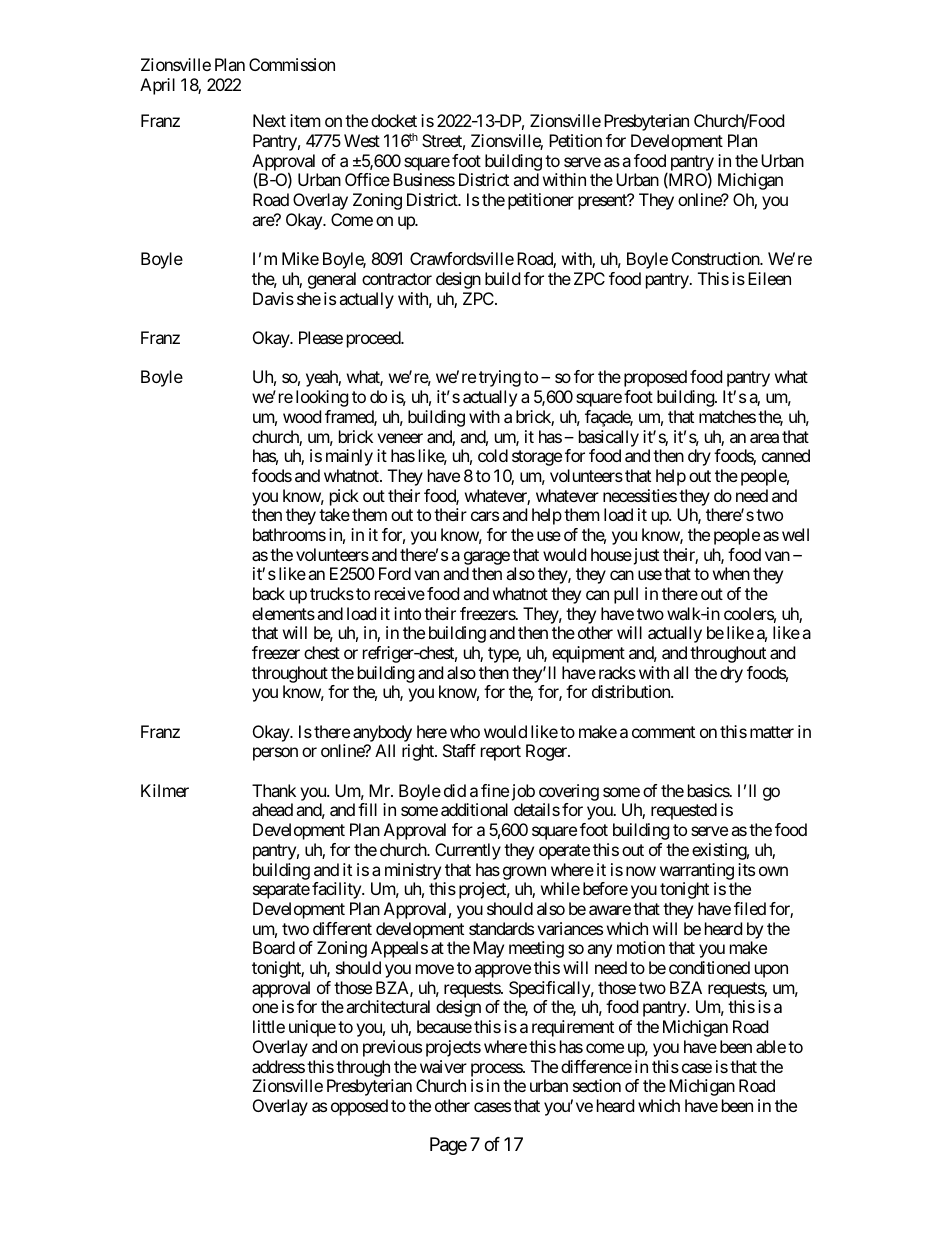 The image size is (952, 1233). Describe the element at coordinates (269, 1026) in the page. I see `little` at that location.
